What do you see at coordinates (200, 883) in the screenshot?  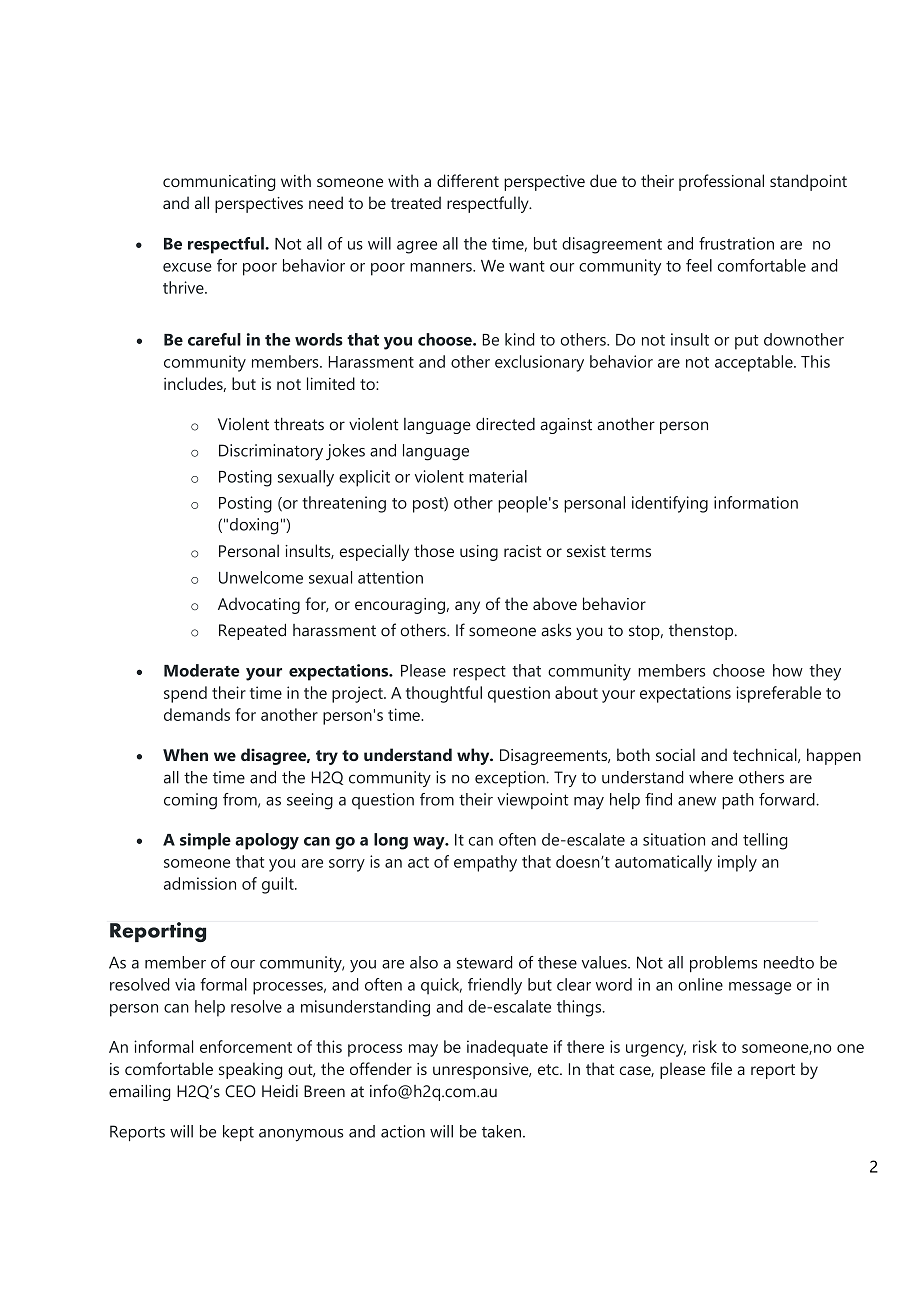 I see `admission` at bounding box center [200, 883].
